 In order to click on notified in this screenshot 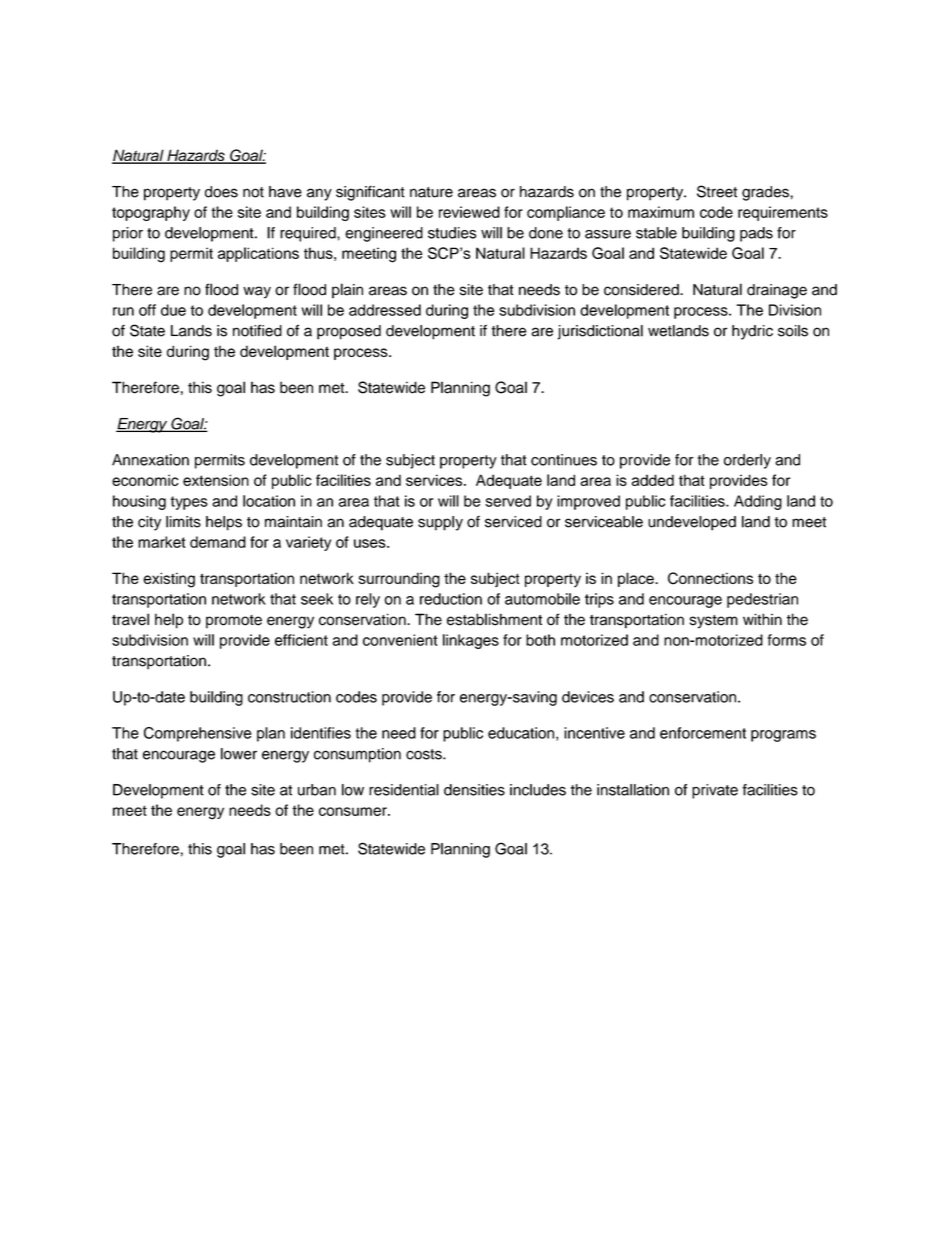, I will do `click(257, 330)`.
